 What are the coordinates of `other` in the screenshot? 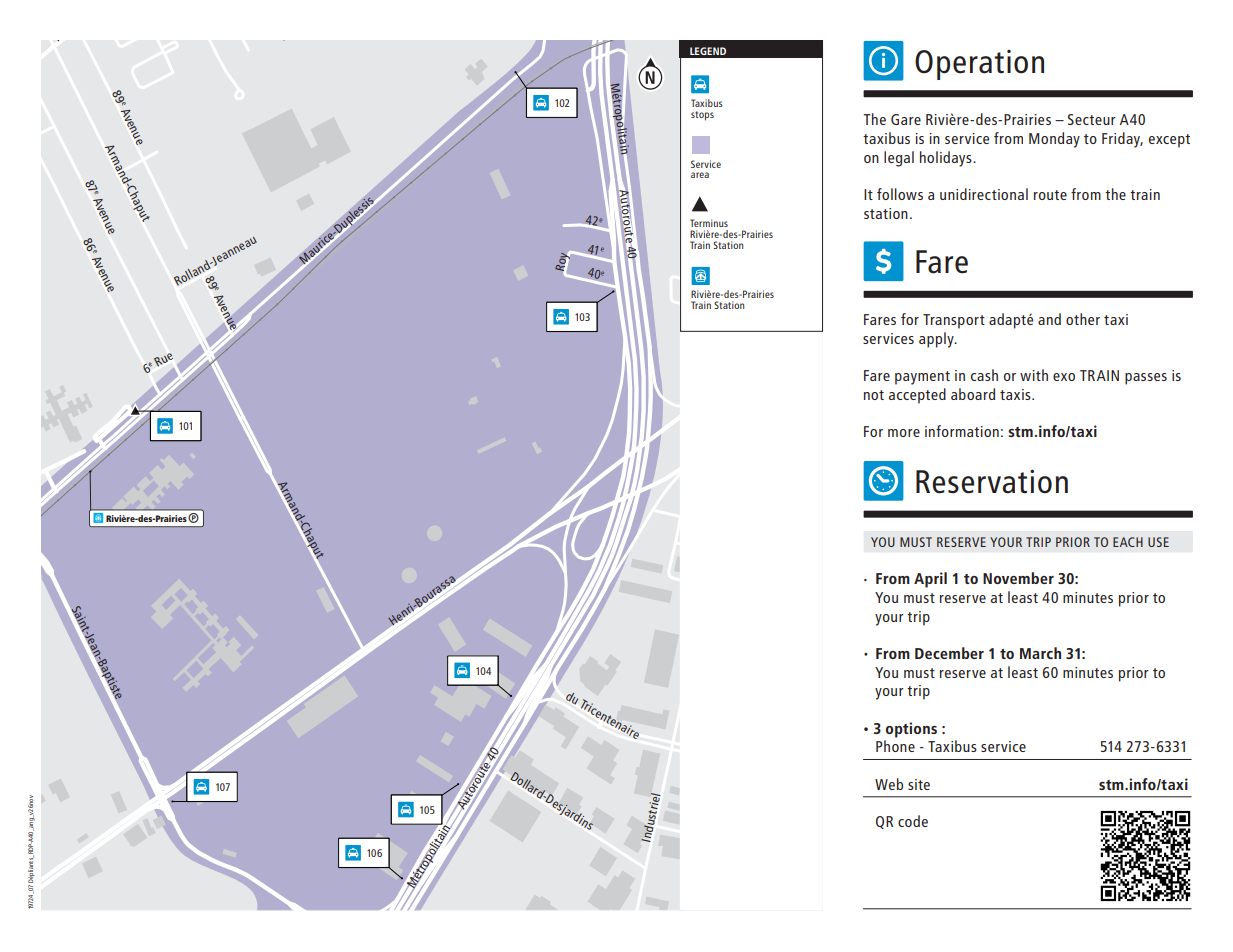 It's located at (1083, 319).
